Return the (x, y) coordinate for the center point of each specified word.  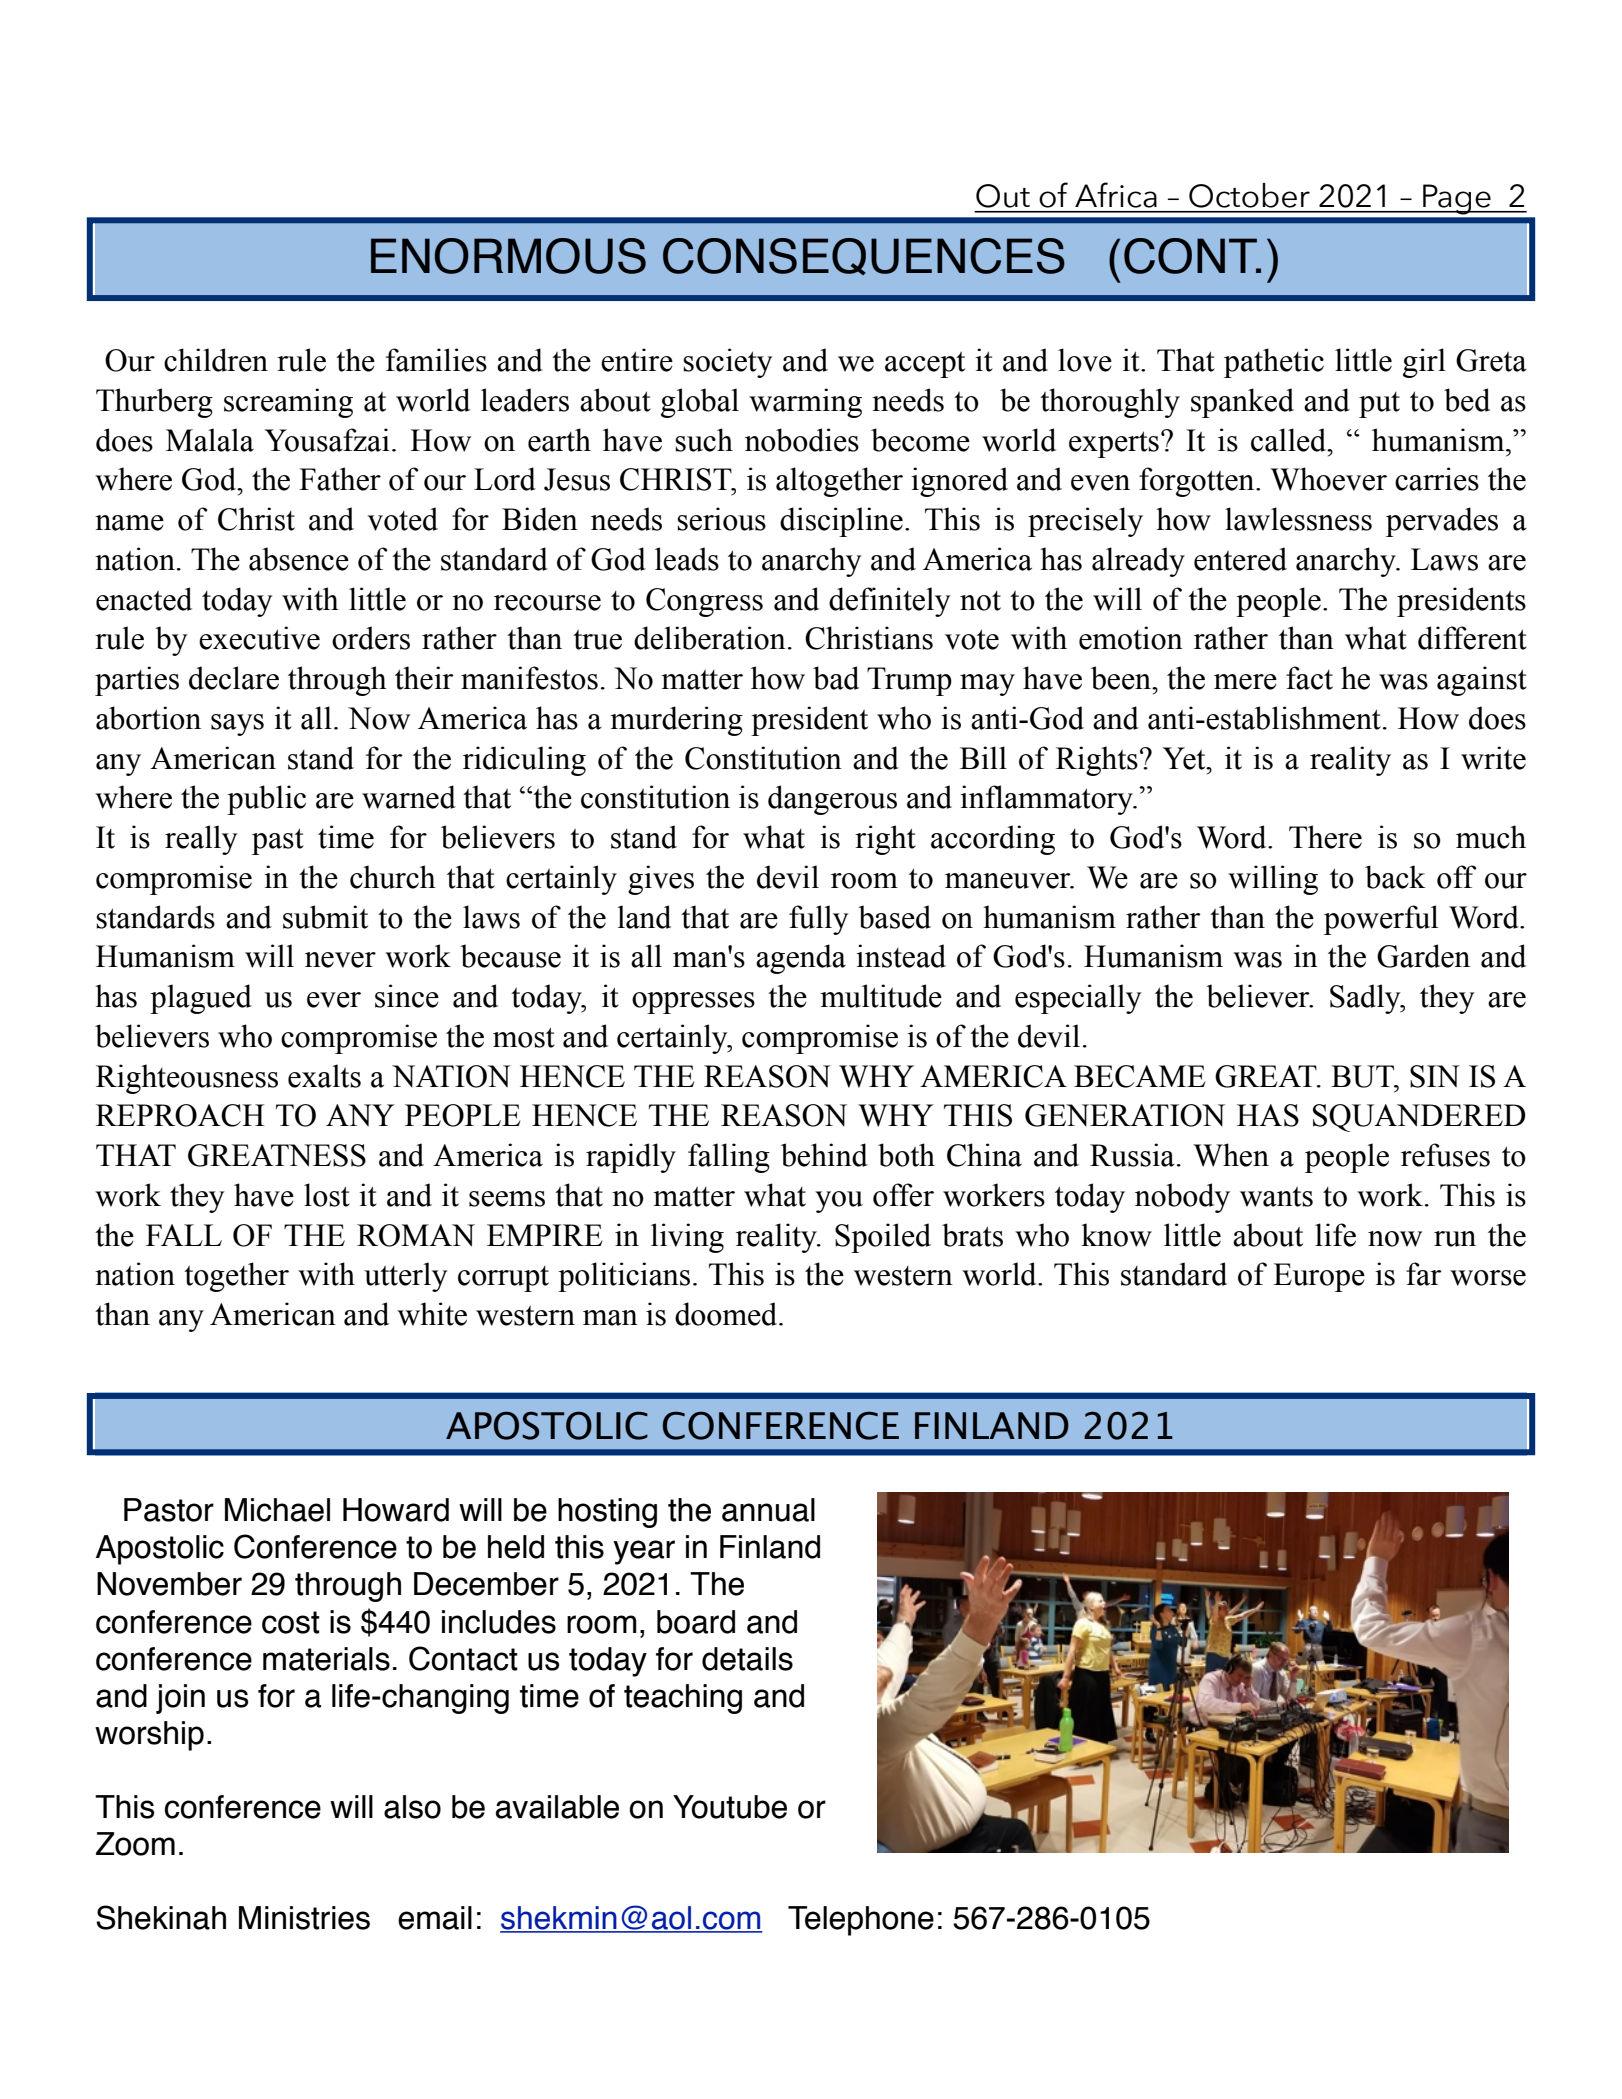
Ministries (304, 1918)
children (216, 360)
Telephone (861, 1921)
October (1249, 195)
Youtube (730, 1807)
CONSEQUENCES (864, 256)
